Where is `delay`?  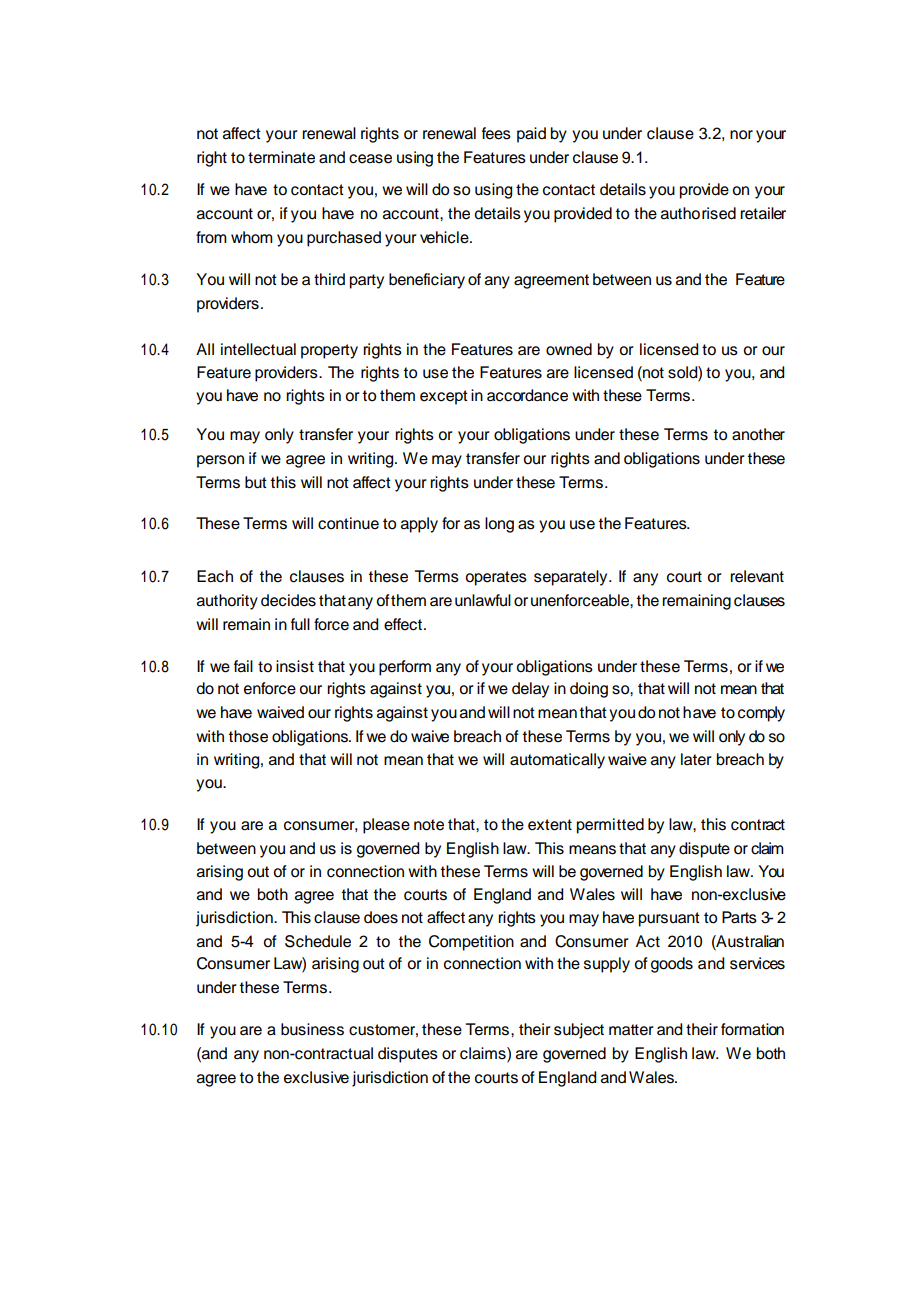
delay is located at coordinates (530, 690).
